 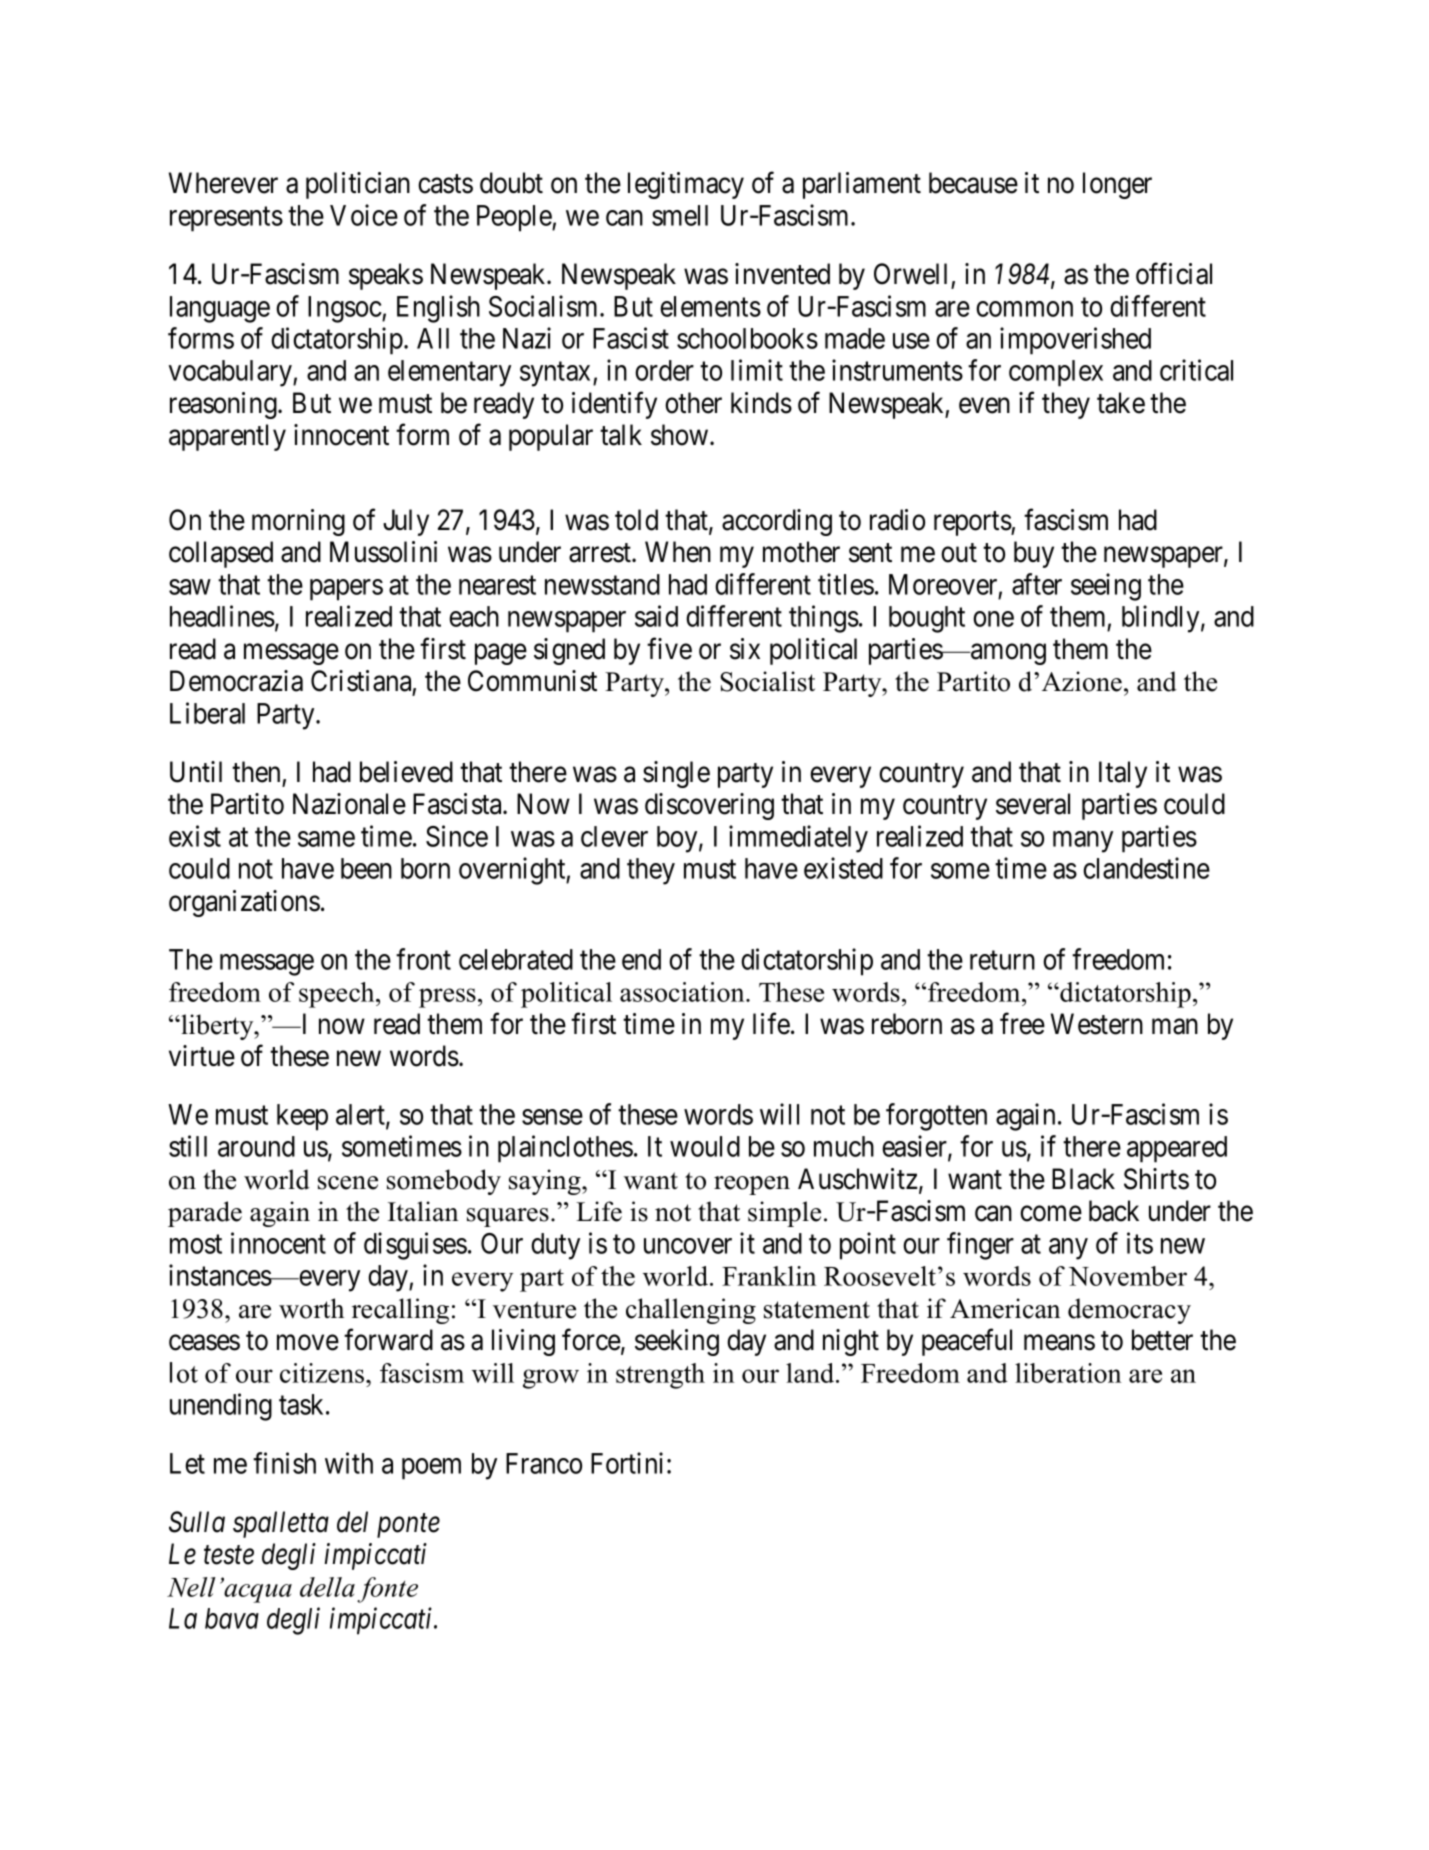 What do you see at coordinates (364, 215) in the image?
I see `Voice` at bounding box center [364, 215].
